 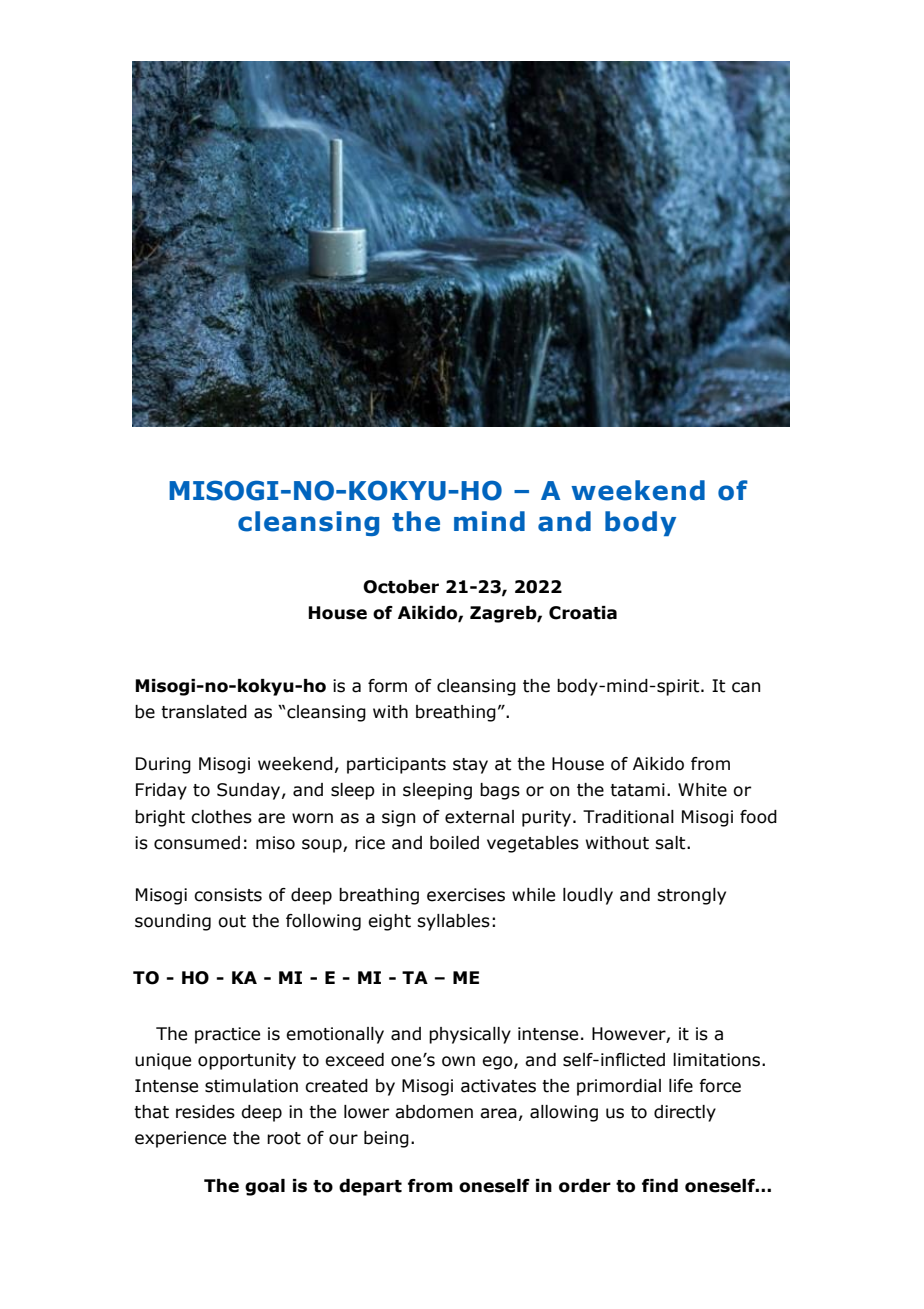 What do you see at coordinates (583, 613) in the document?
I see `Croatia` at bounding box center [583, 613].
